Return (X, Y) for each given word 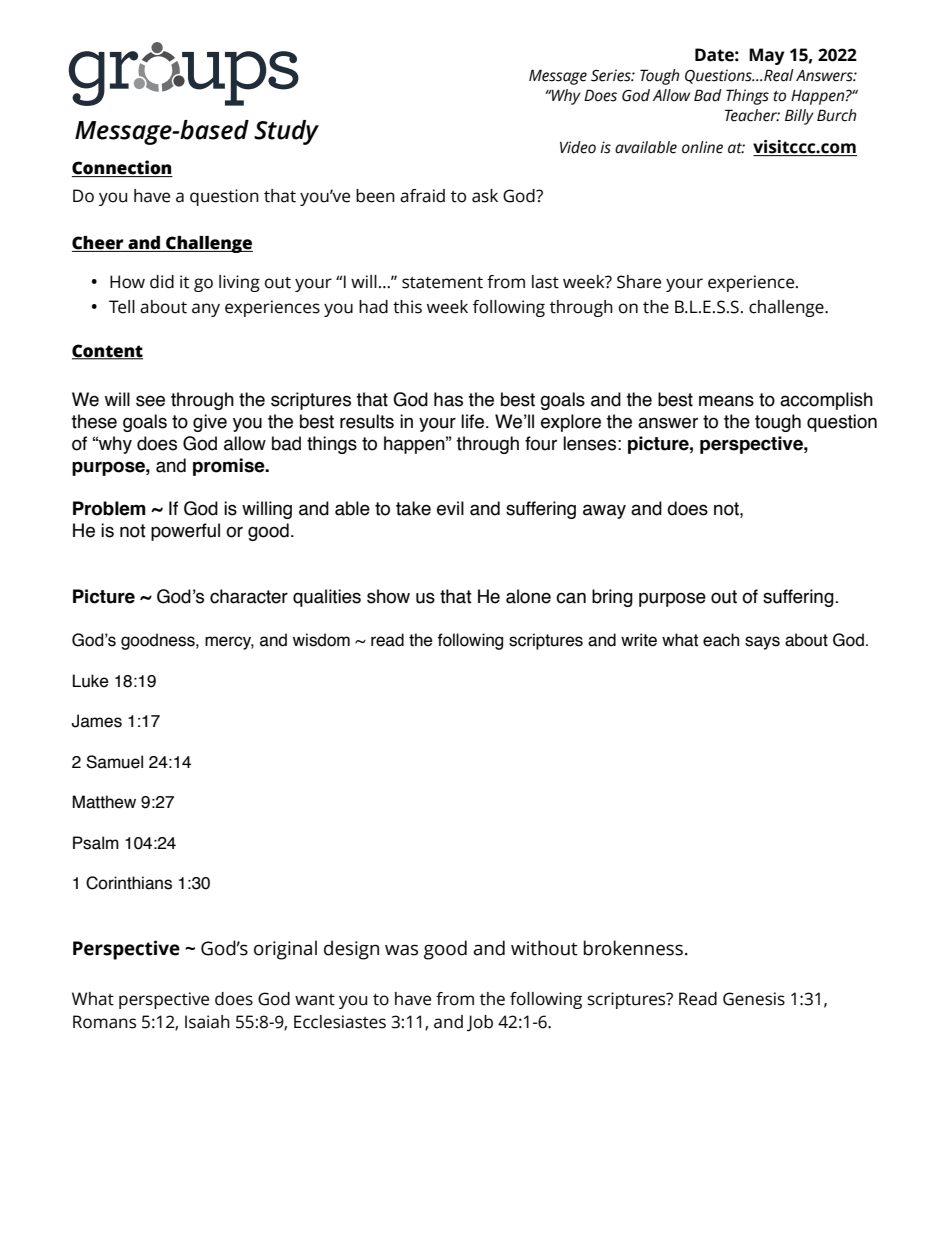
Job (480, 1023)
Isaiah (207, 1022)
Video (578, 147)
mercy (229, 643)
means (726, 401)
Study (286, 132)
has (448, 399)
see (150, 401)
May (767, 56)
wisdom (321, 640)
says (762, 643)
